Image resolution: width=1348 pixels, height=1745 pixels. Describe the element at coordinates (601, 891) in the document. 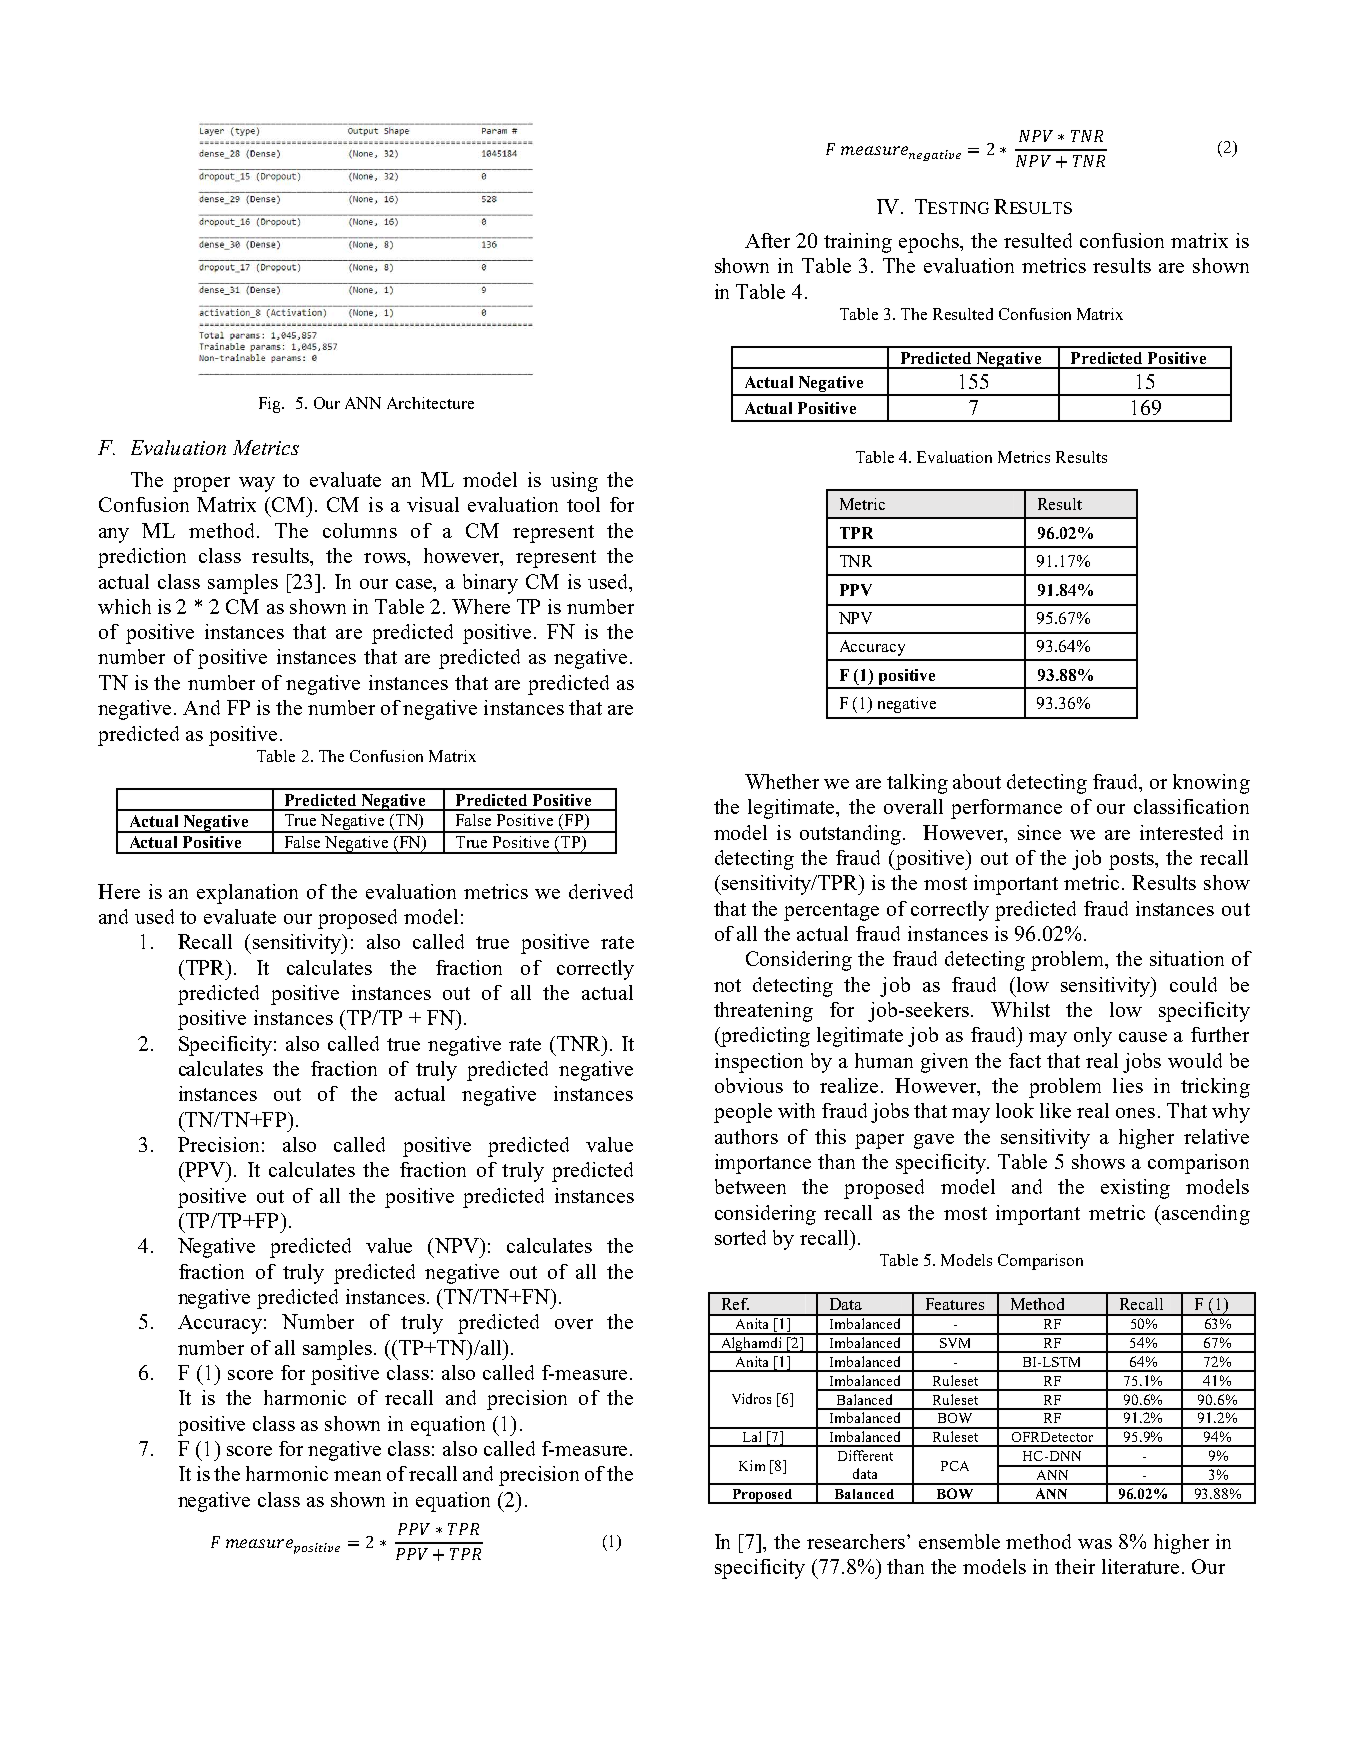

I see `derived` at that location.
